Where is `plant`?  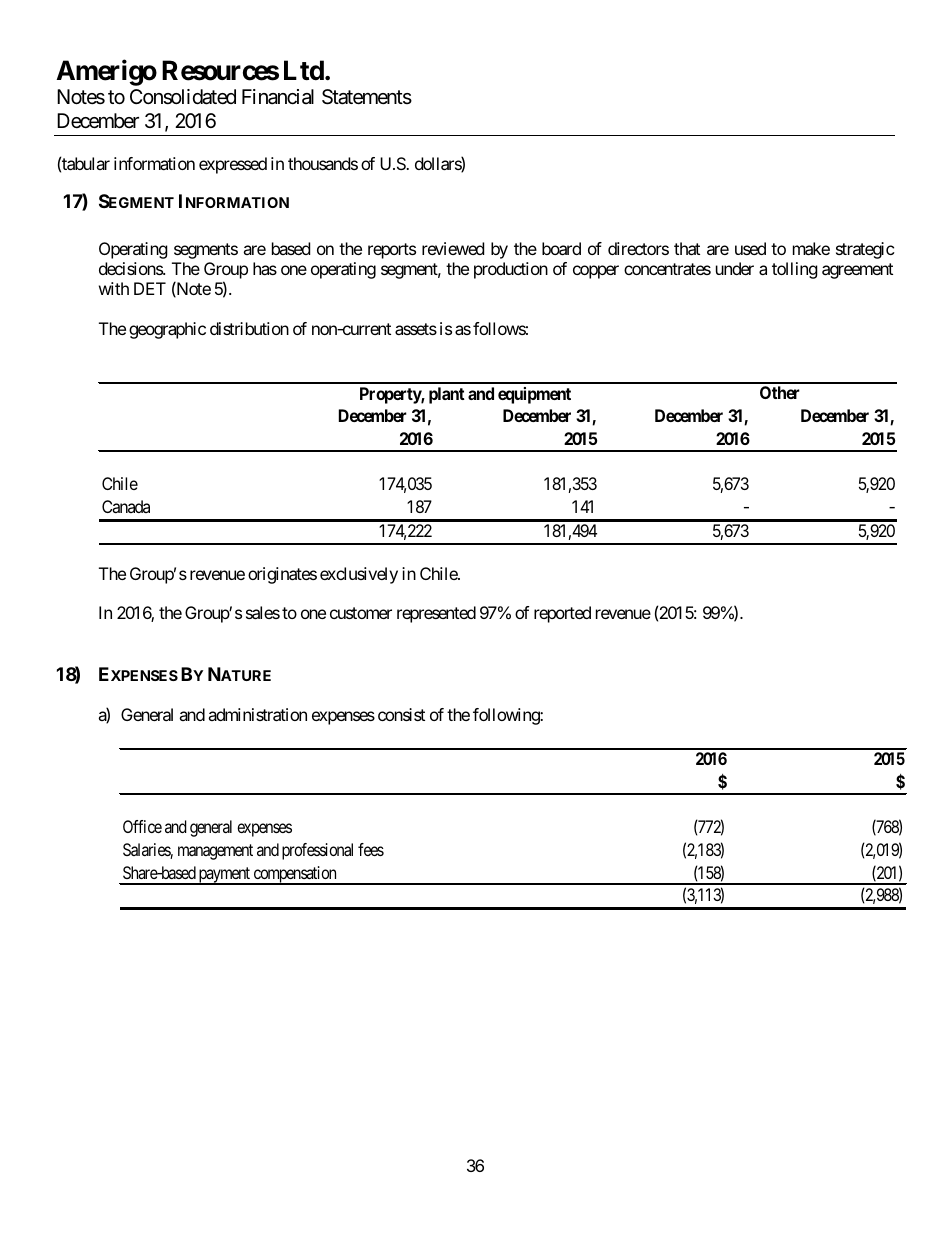
plant is located at coordinates (447, 395).
